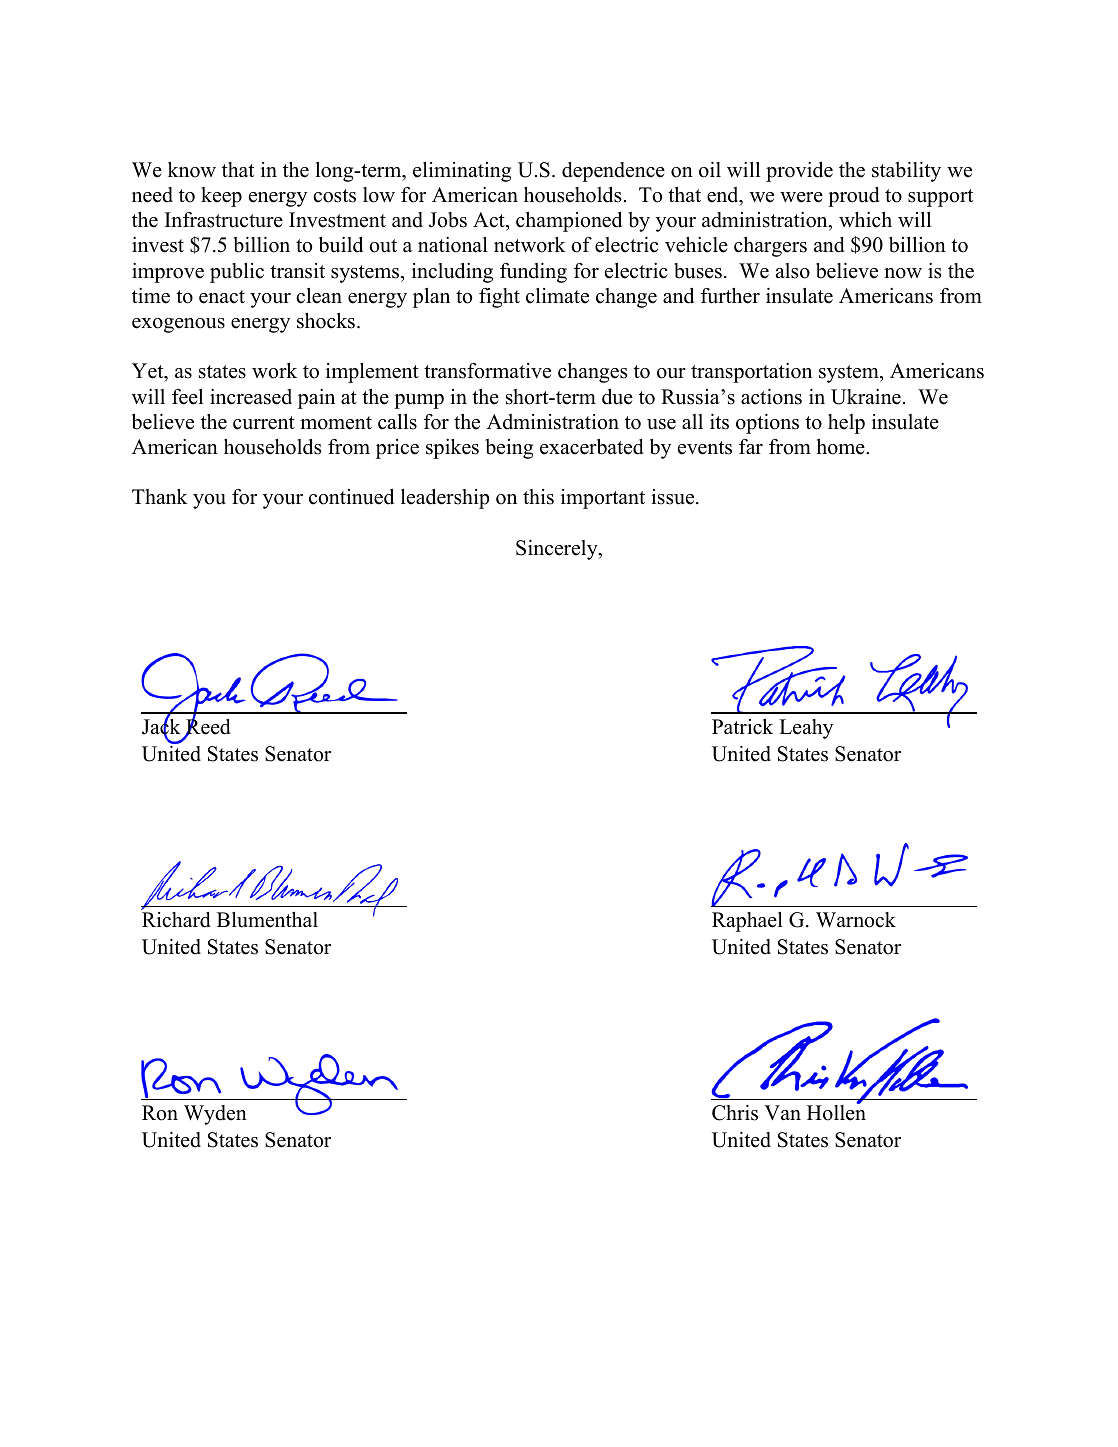  Describe the element at coordinates (806, 729) in the screenshot. I see `Leahy` at that location.
